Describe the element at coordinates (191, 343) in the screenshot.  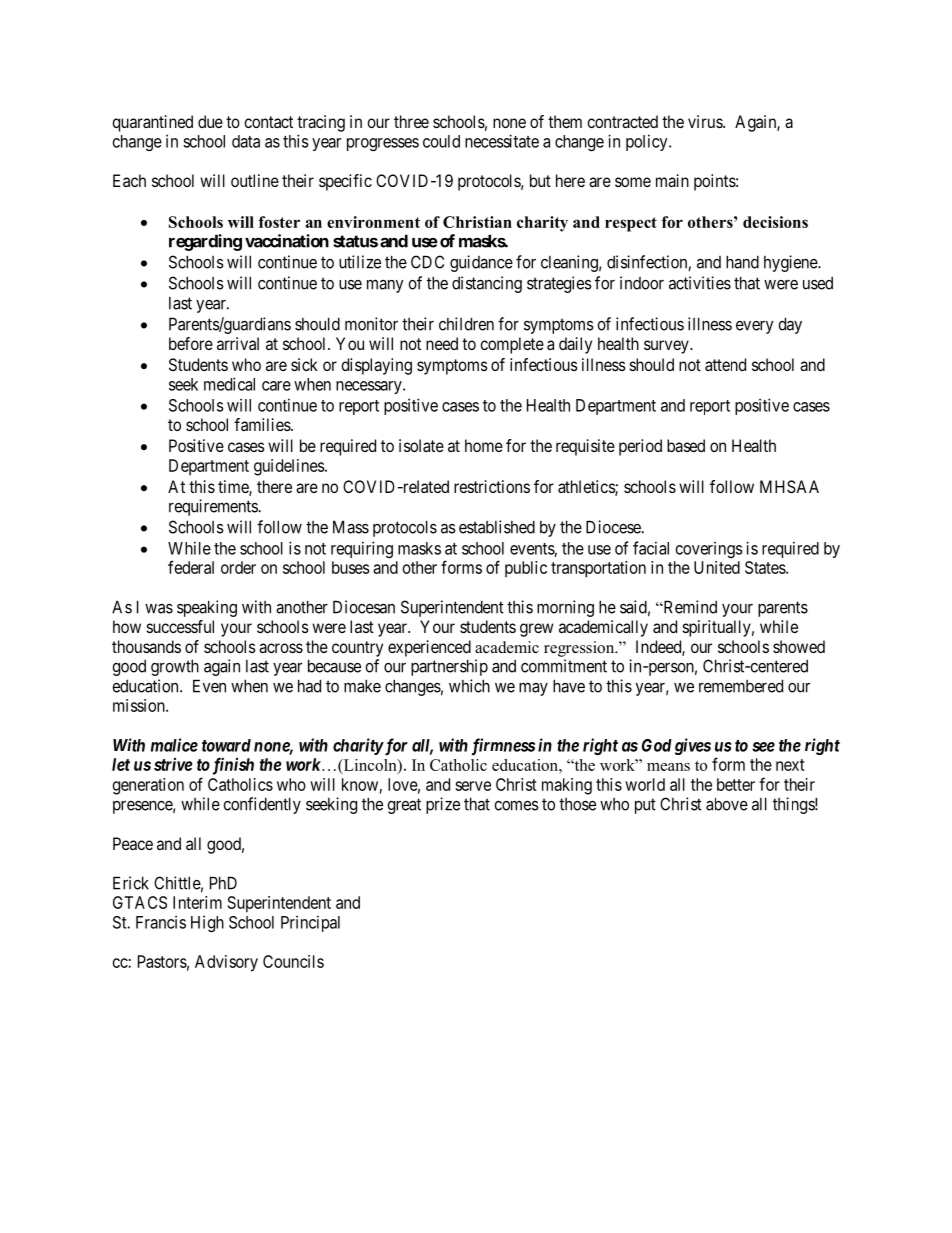
I see `before` at that location.
